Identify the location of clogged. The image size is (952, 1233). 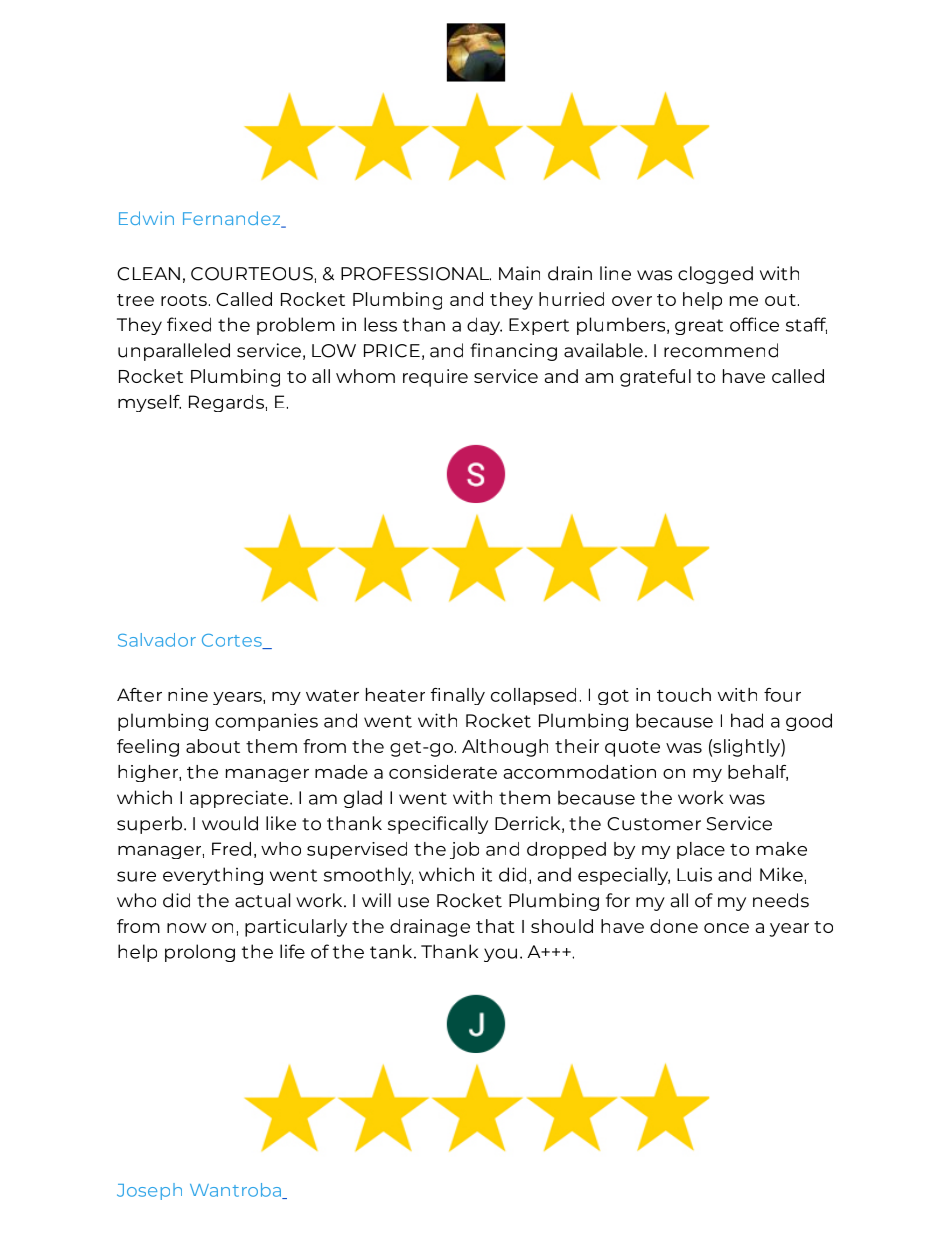
(715, 275).
